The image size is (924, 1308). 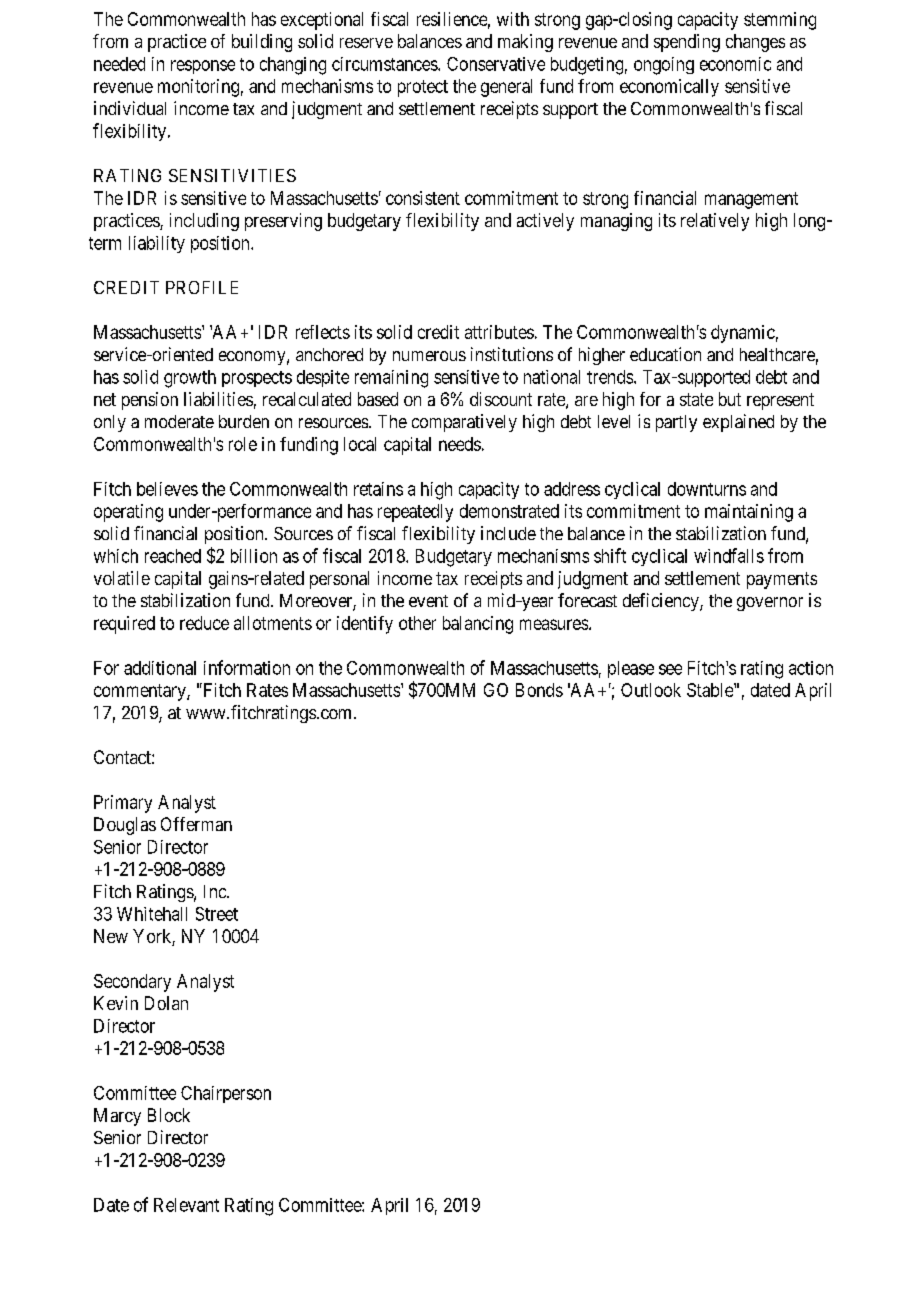 I want to click on governor, so click(x=770, y=604).
